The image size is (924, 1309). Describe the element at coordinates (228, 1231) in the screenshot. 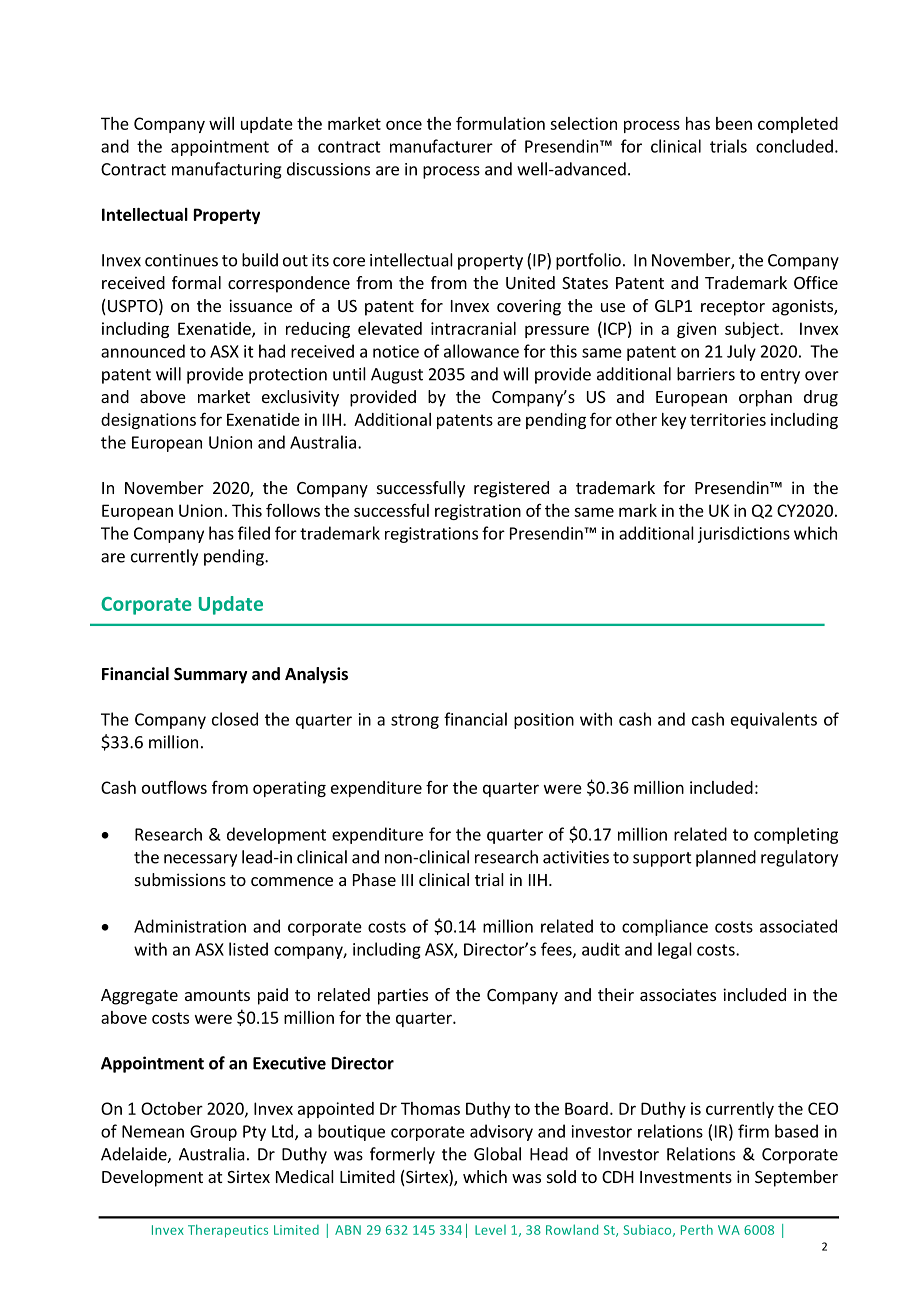

I see `Therapeutics` at that location.
